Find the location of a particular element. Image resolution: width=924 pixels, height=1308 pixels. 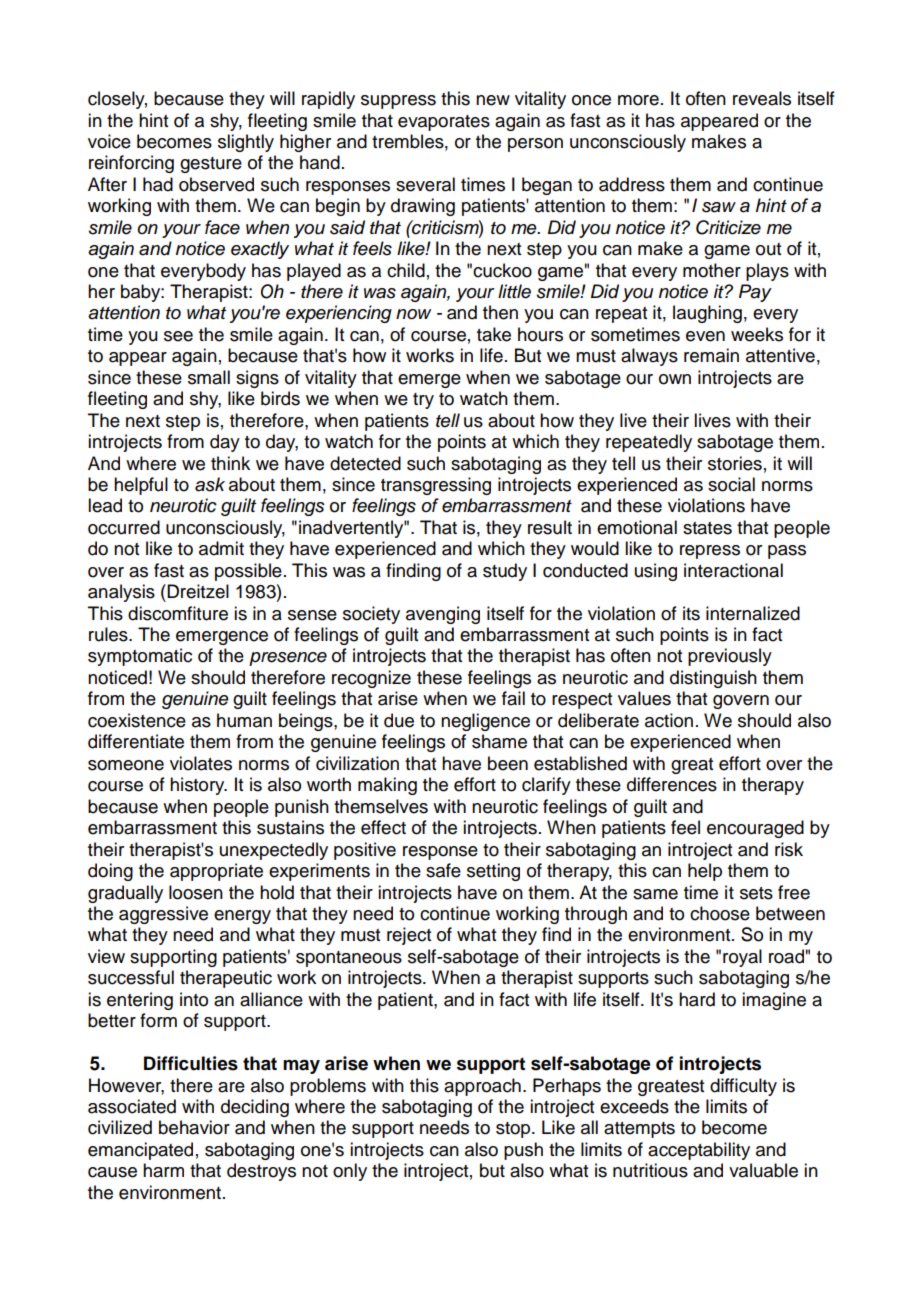

reveals is located at coordinates (762, 98).
